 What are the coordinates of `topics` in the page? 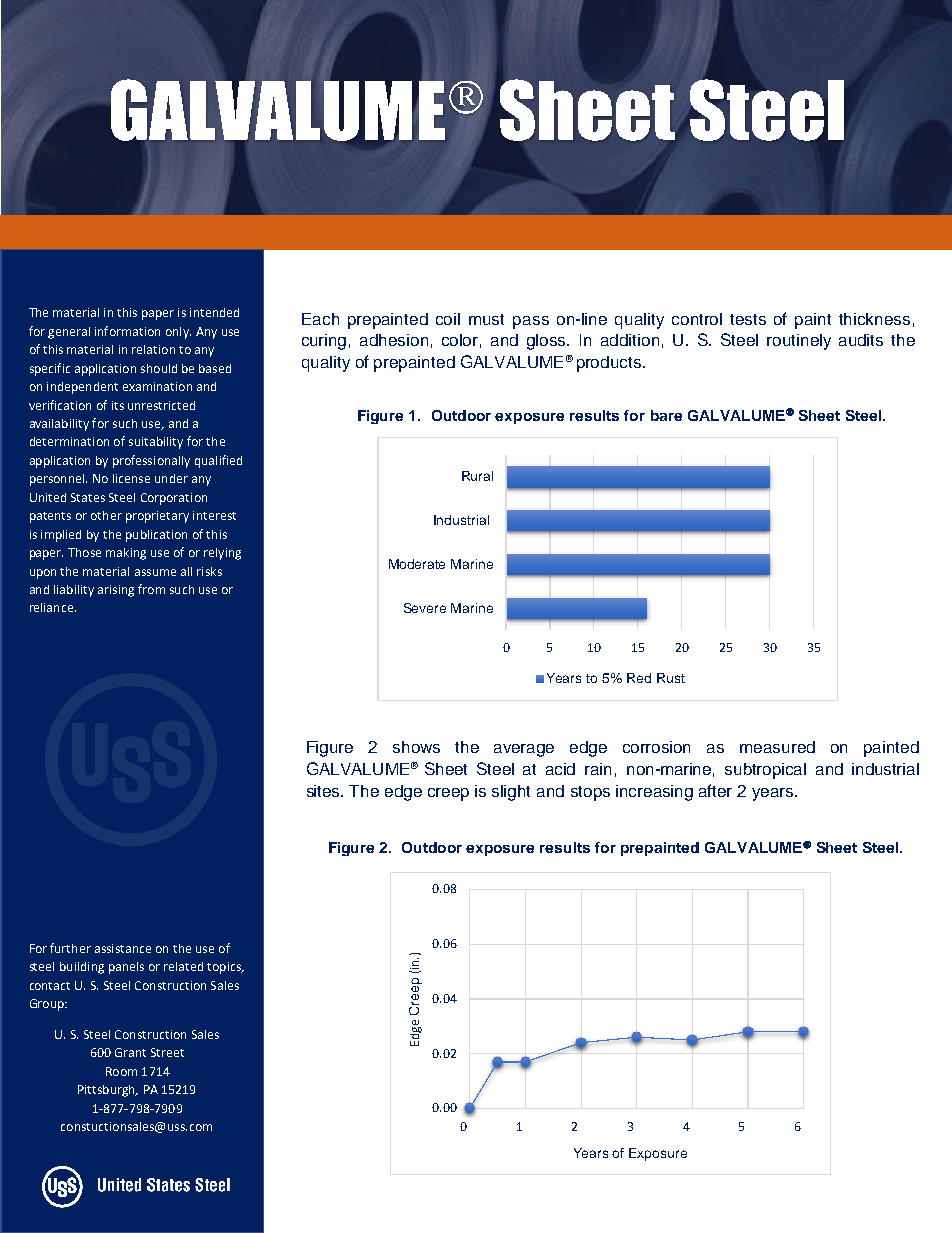 It's located at (225, 968).
